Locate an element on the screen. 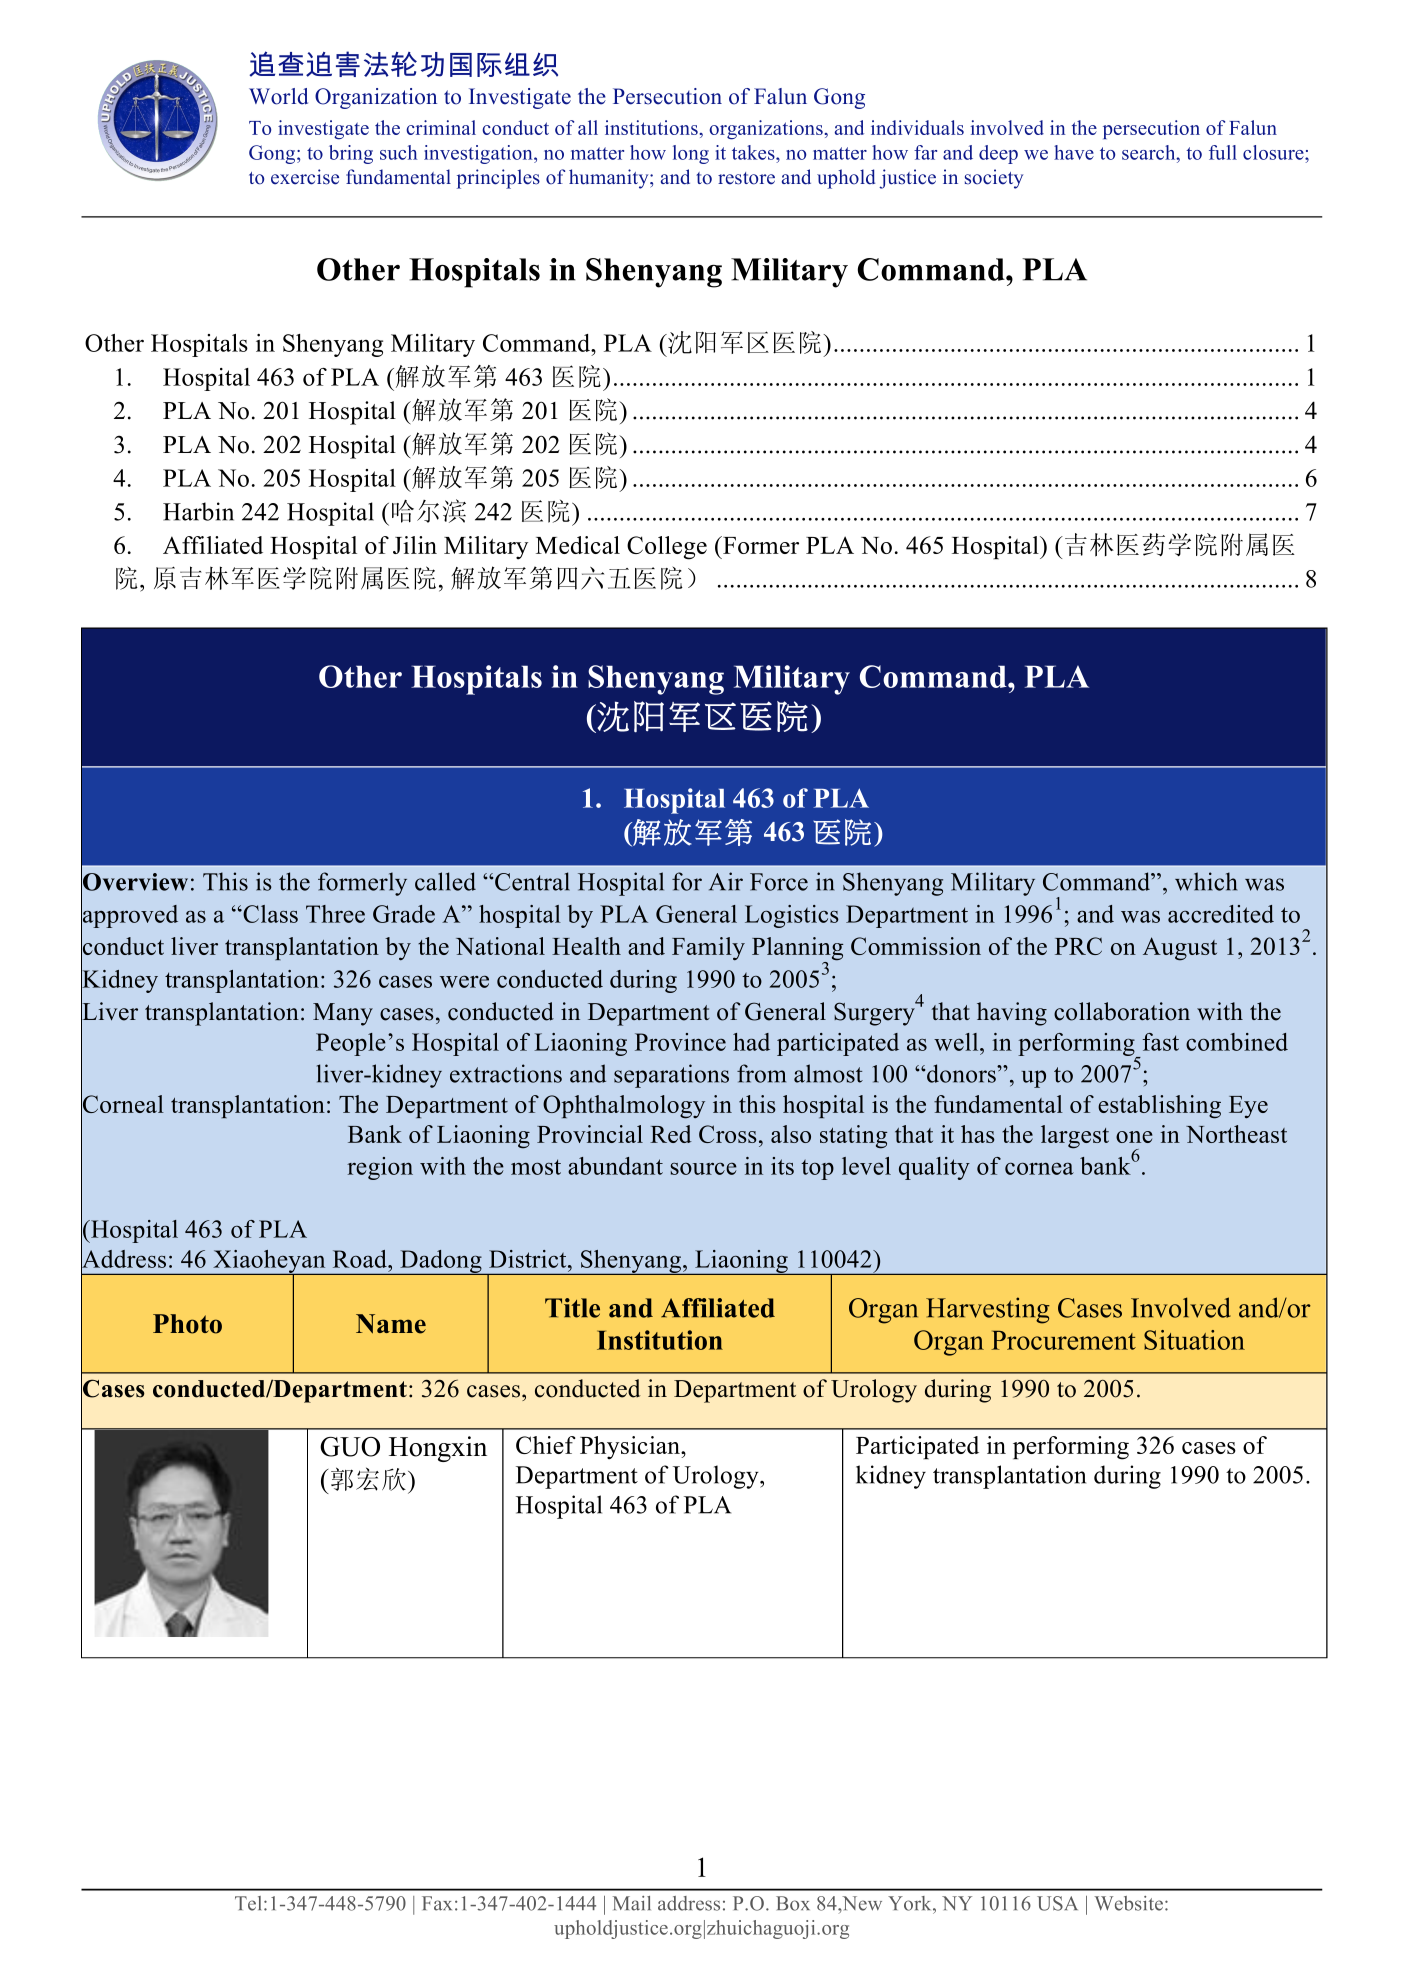 The image size is (1404, 1987). Harbin is located at coordinates (198, 511).
